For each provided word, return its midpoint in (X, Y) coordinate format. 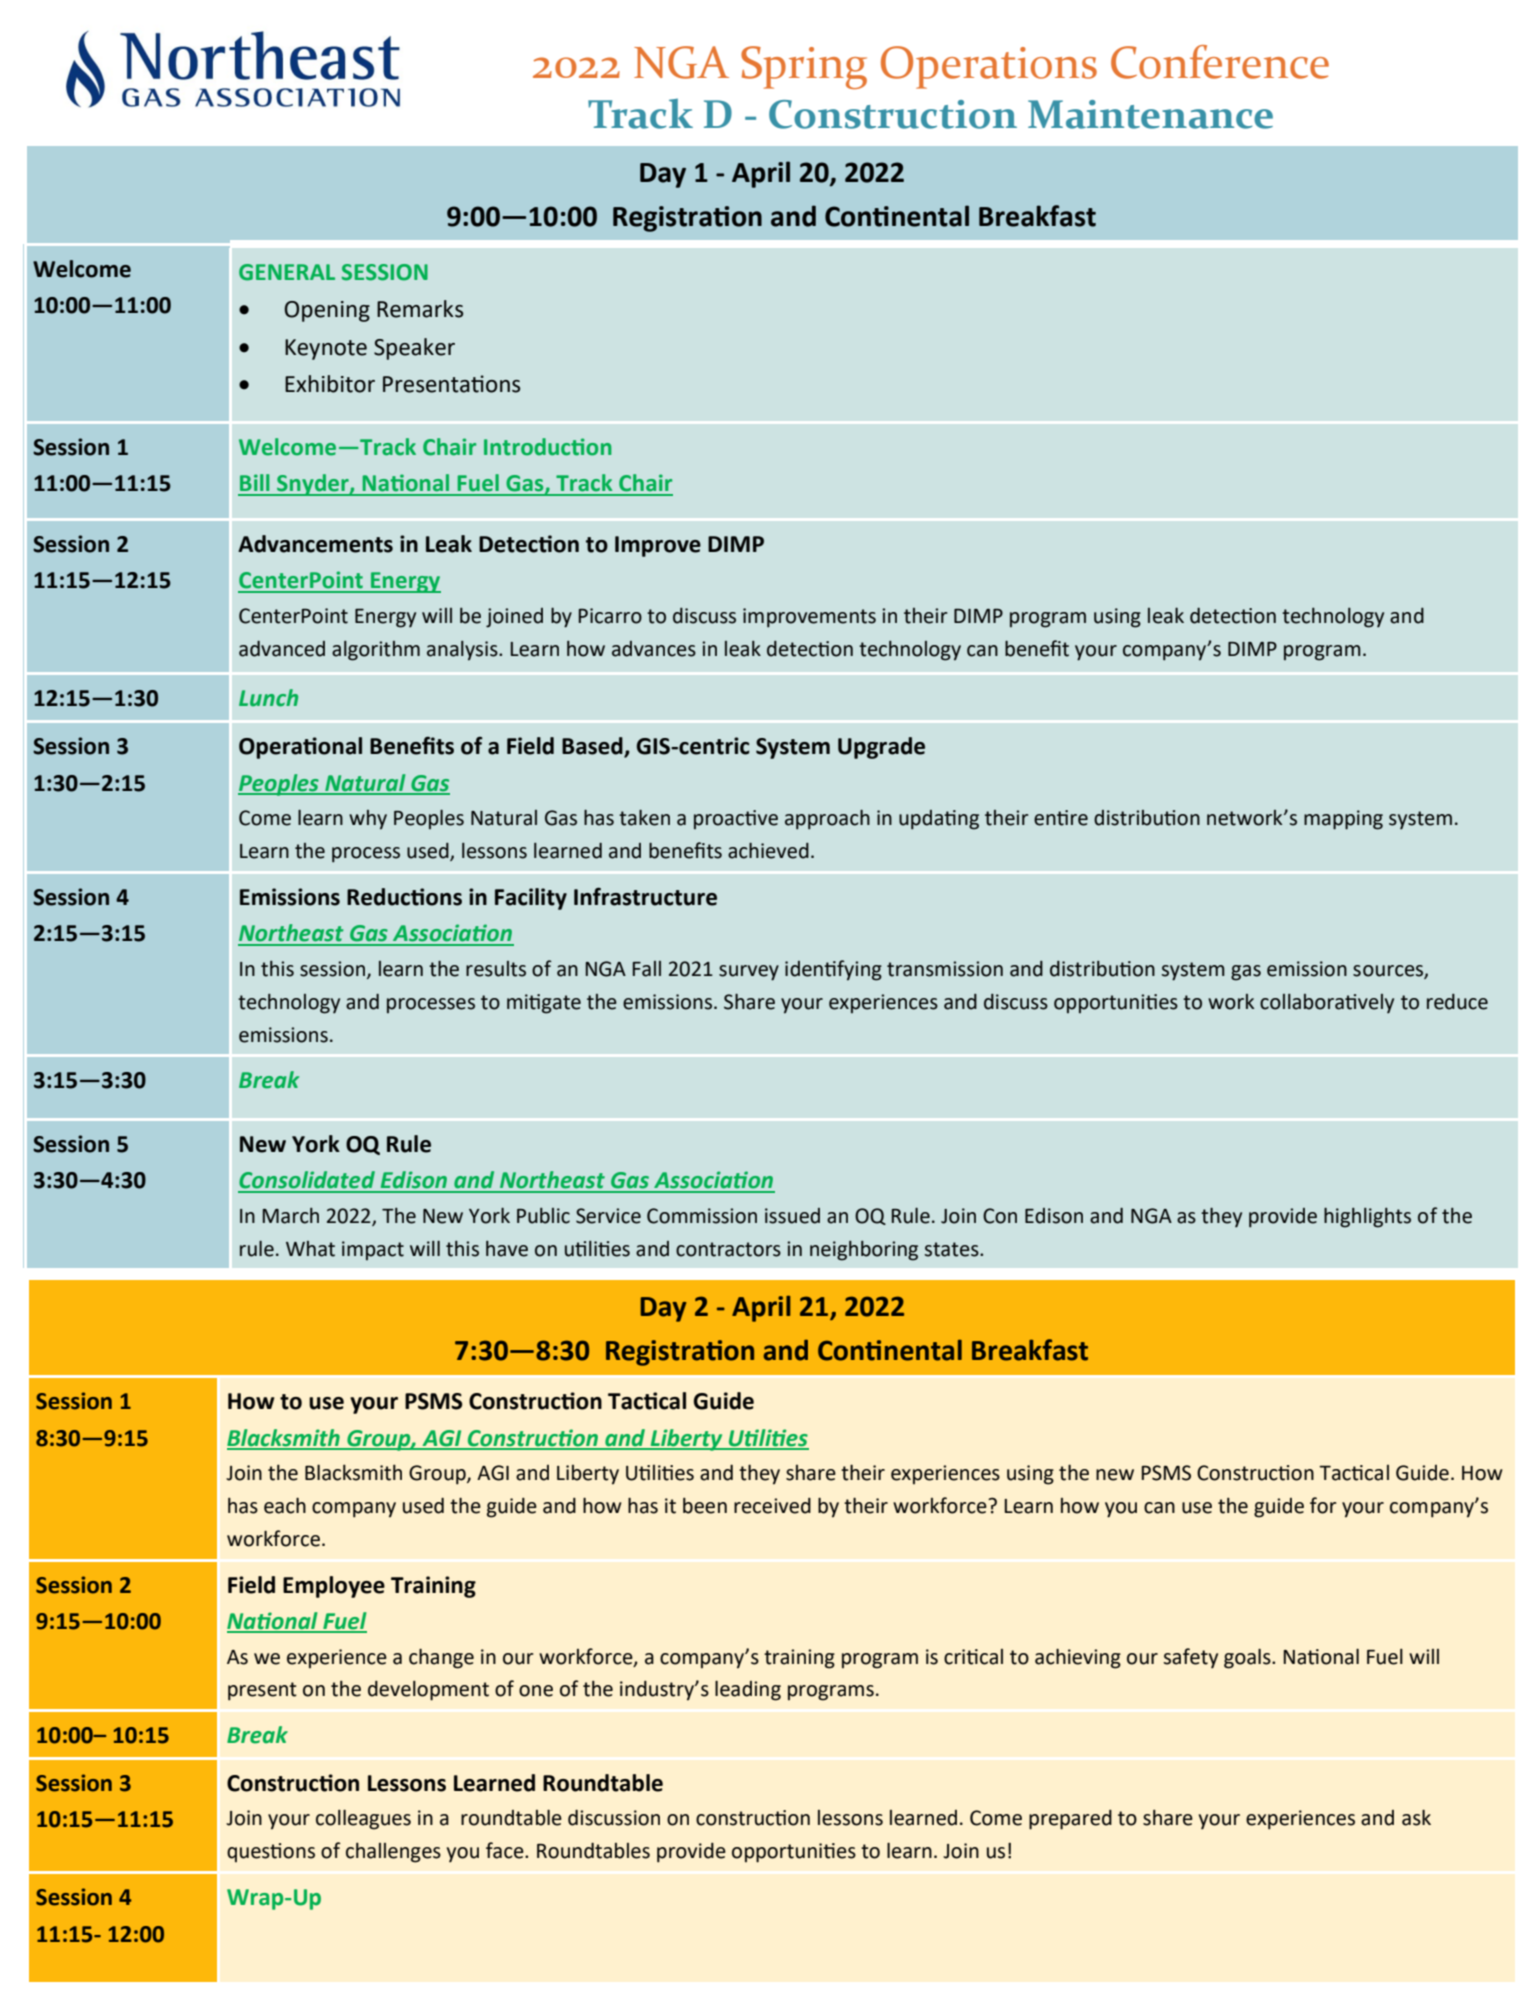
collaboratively (1327, 1004)
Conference (1220, 62)
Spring (804, 67)
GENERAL (287, 272)
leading (748, 1690)
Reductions (404, 897)
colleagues (363, 1819)
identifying (833, 970)
